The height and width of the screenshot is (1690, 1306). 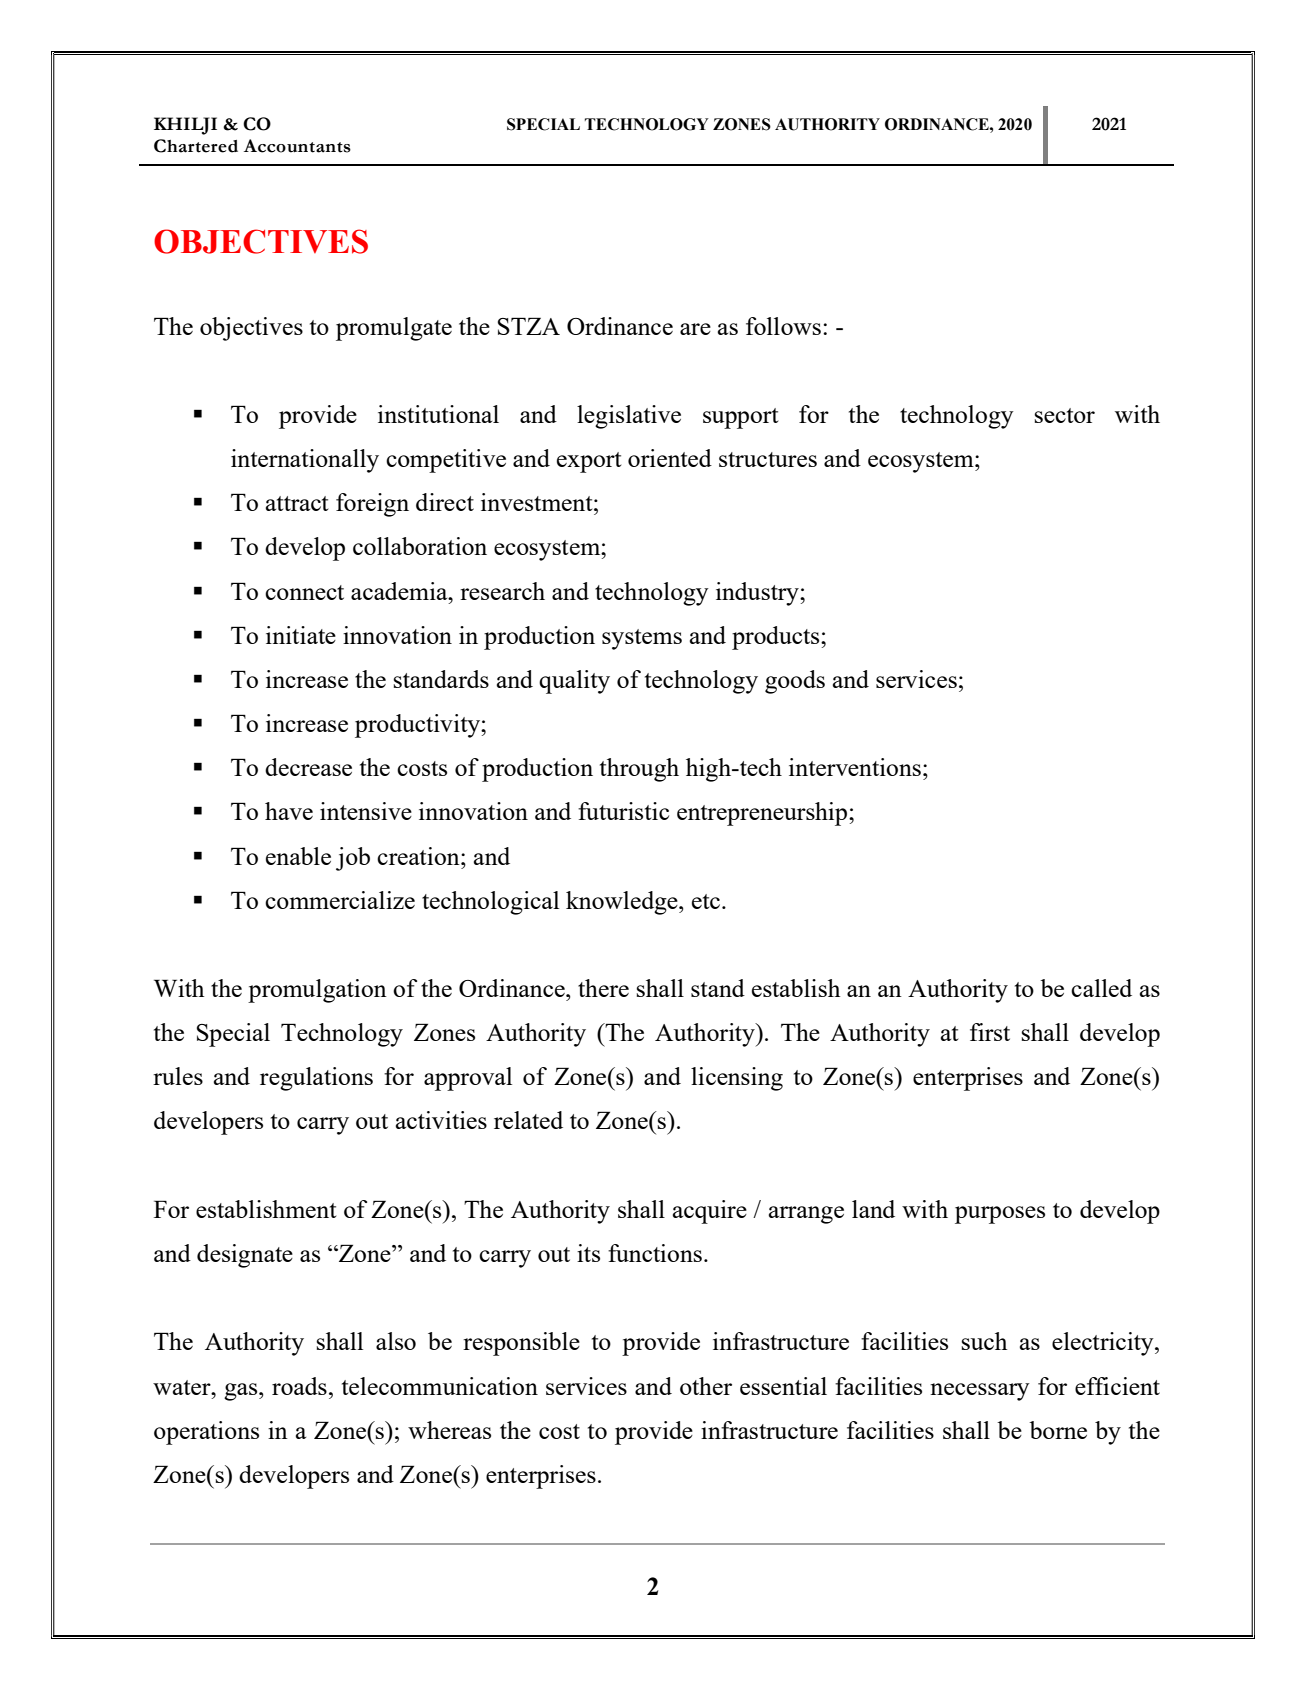 What do you see at coordinates (1065, 415) in the screenshot?
I see `sector` at bounding box center [1065, 415].
